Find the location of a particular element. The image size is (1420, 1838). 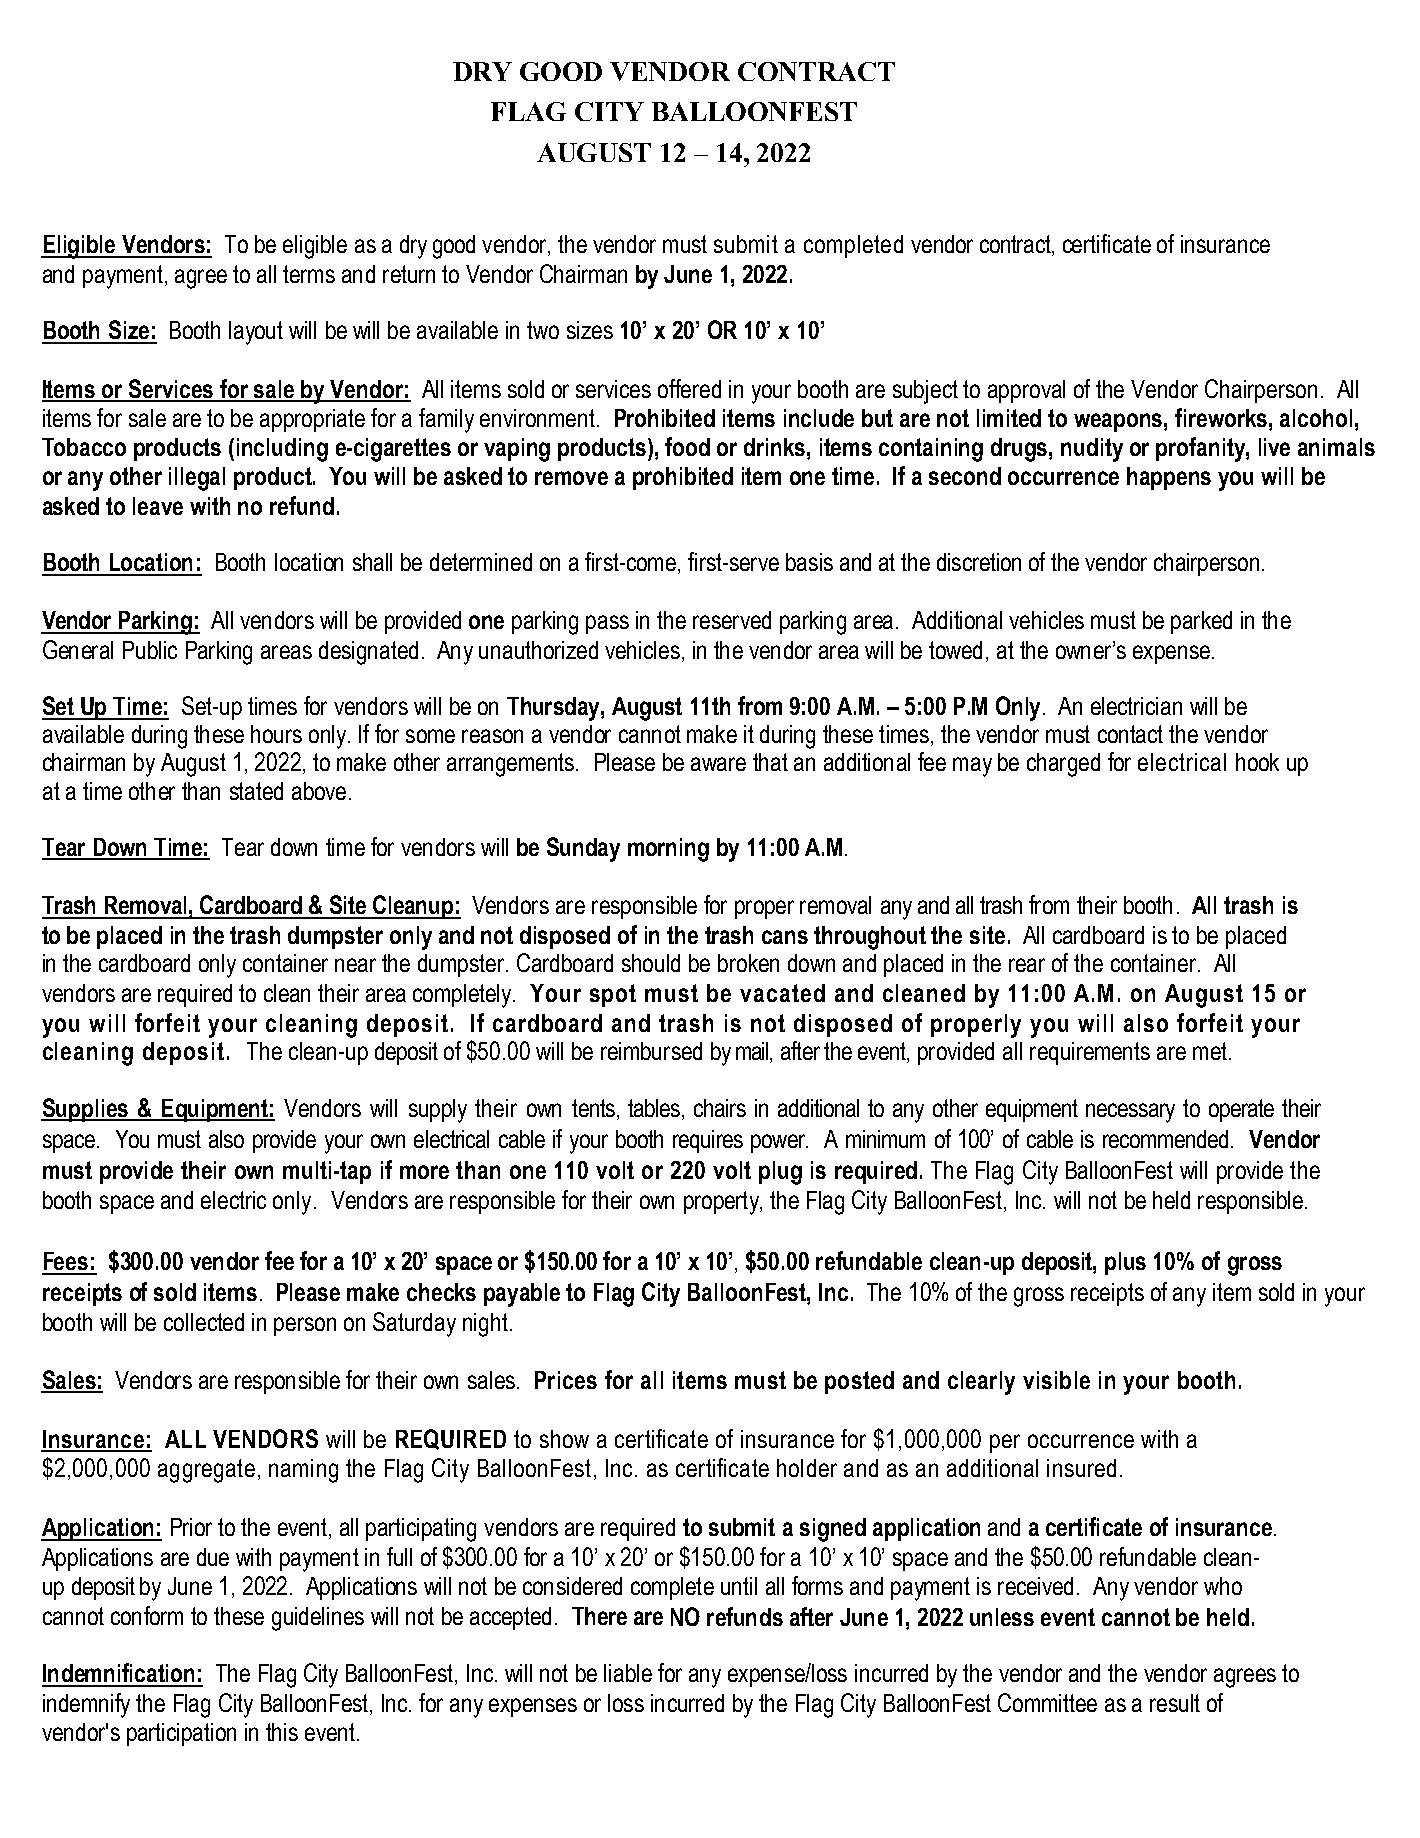

vacated is located at coordinates (782, 993).
